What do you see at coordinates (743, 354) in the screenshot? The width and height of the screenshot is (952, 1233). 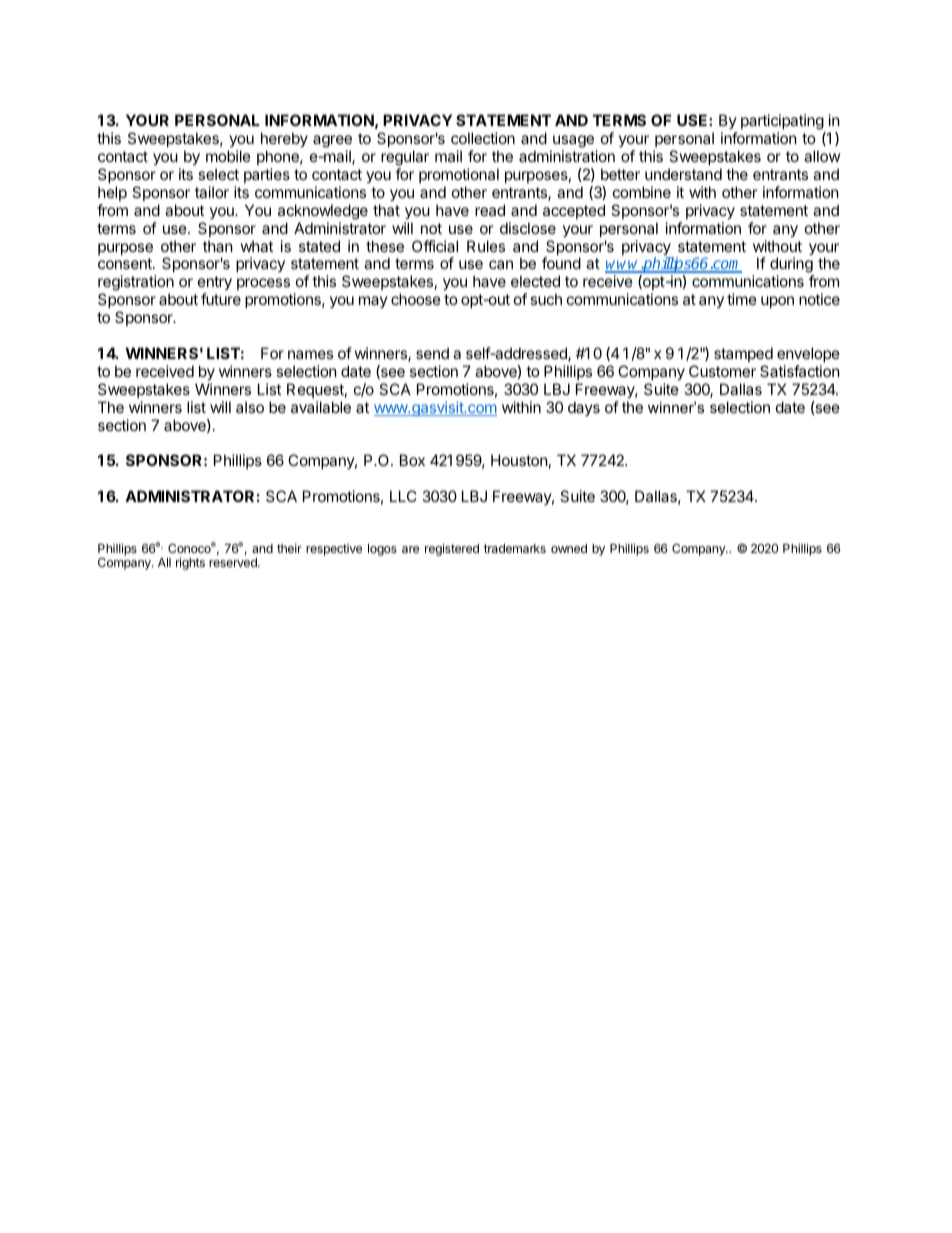 I see `stamped` at bounding box center [743, 354].
